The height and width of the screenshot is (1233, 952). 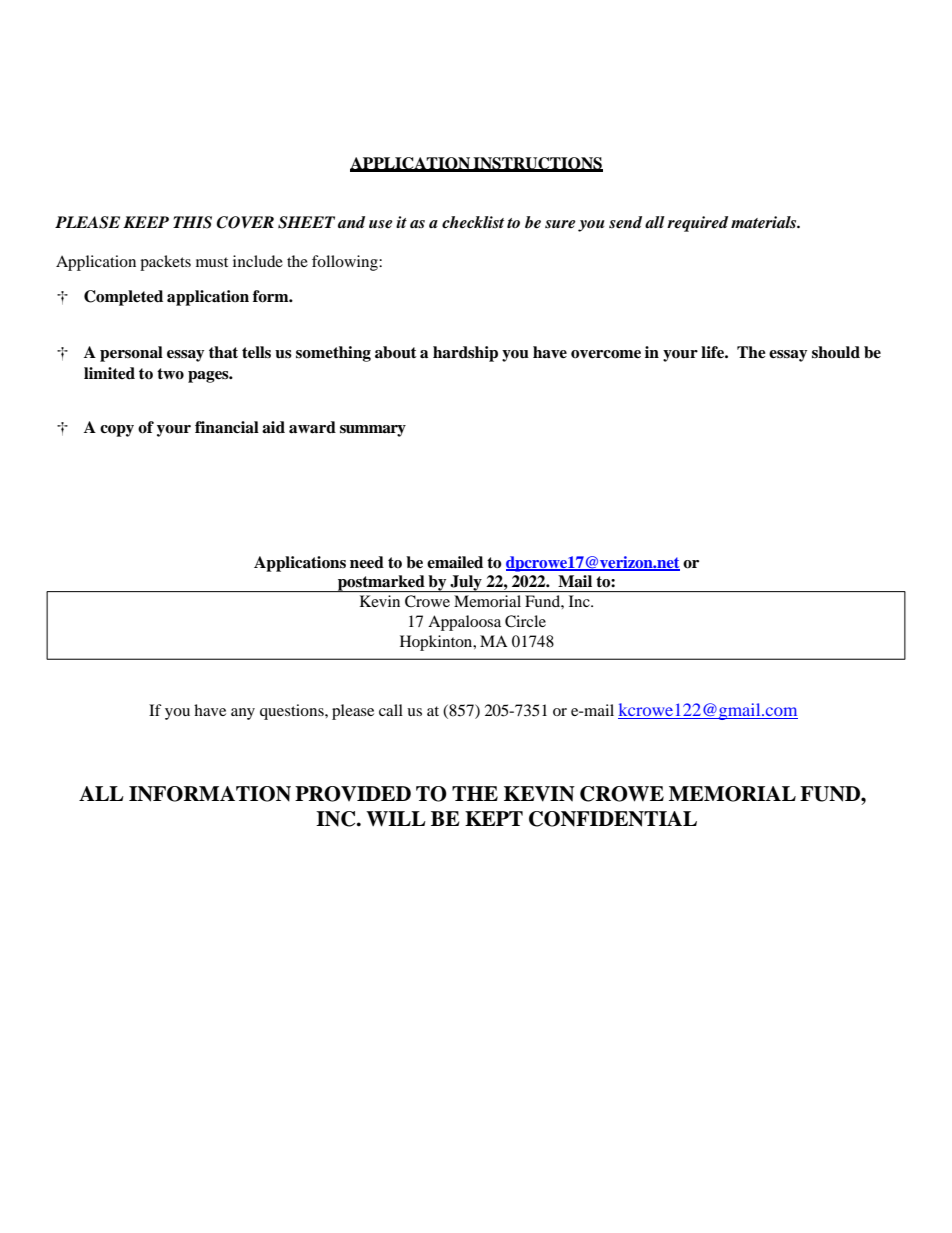 I want to click on PROVIDED, so click(x=353, y=794).
